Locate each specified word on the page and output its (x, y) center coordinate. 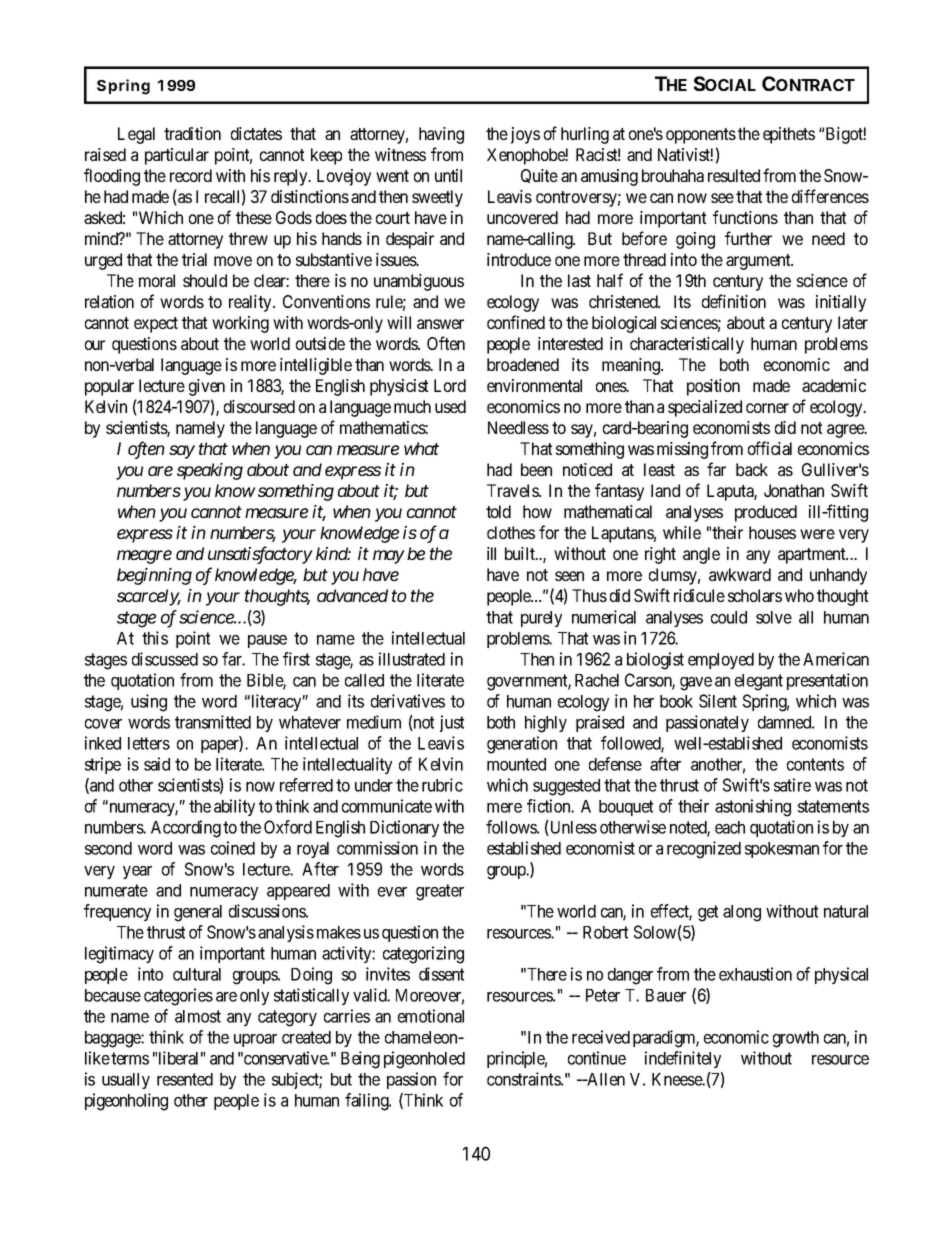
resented (185, 1079)
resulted (734, 175)
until (448, 175)
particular (177, 156)
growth (796, 1039)
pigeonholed (424, 1060)
